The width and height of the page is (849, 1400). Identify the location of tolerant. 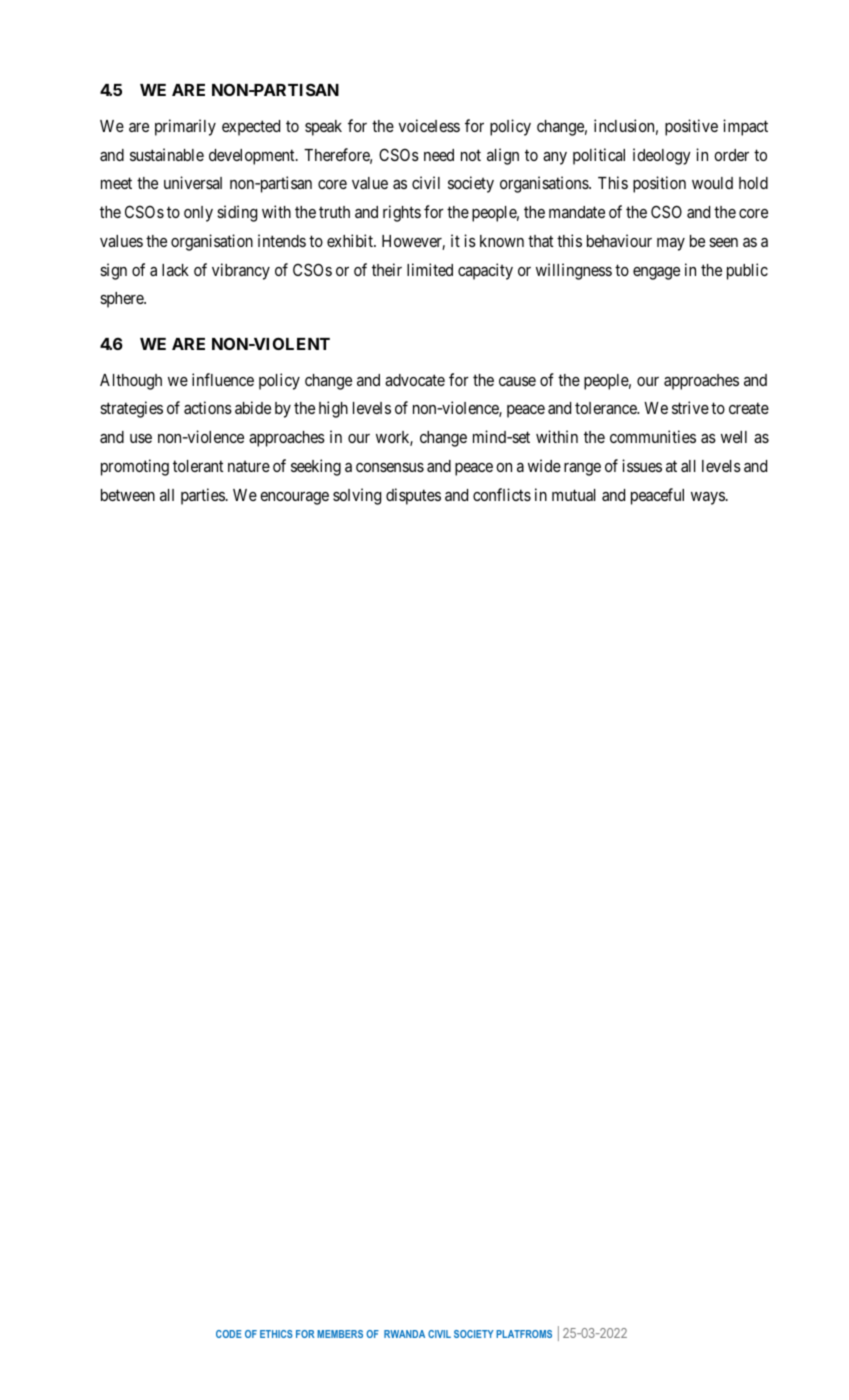
(198, 466).
